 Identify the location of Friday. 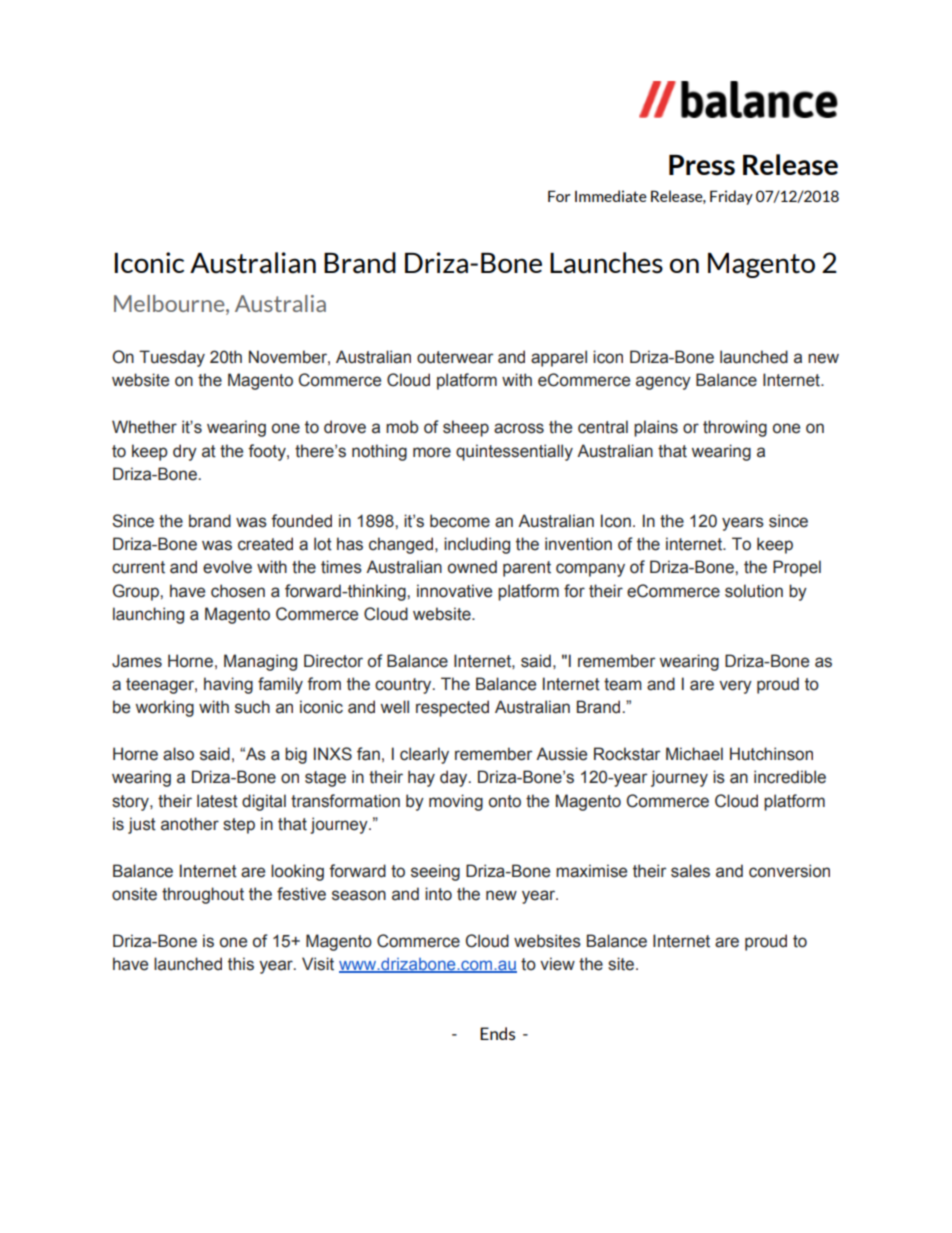
(731, 197).
